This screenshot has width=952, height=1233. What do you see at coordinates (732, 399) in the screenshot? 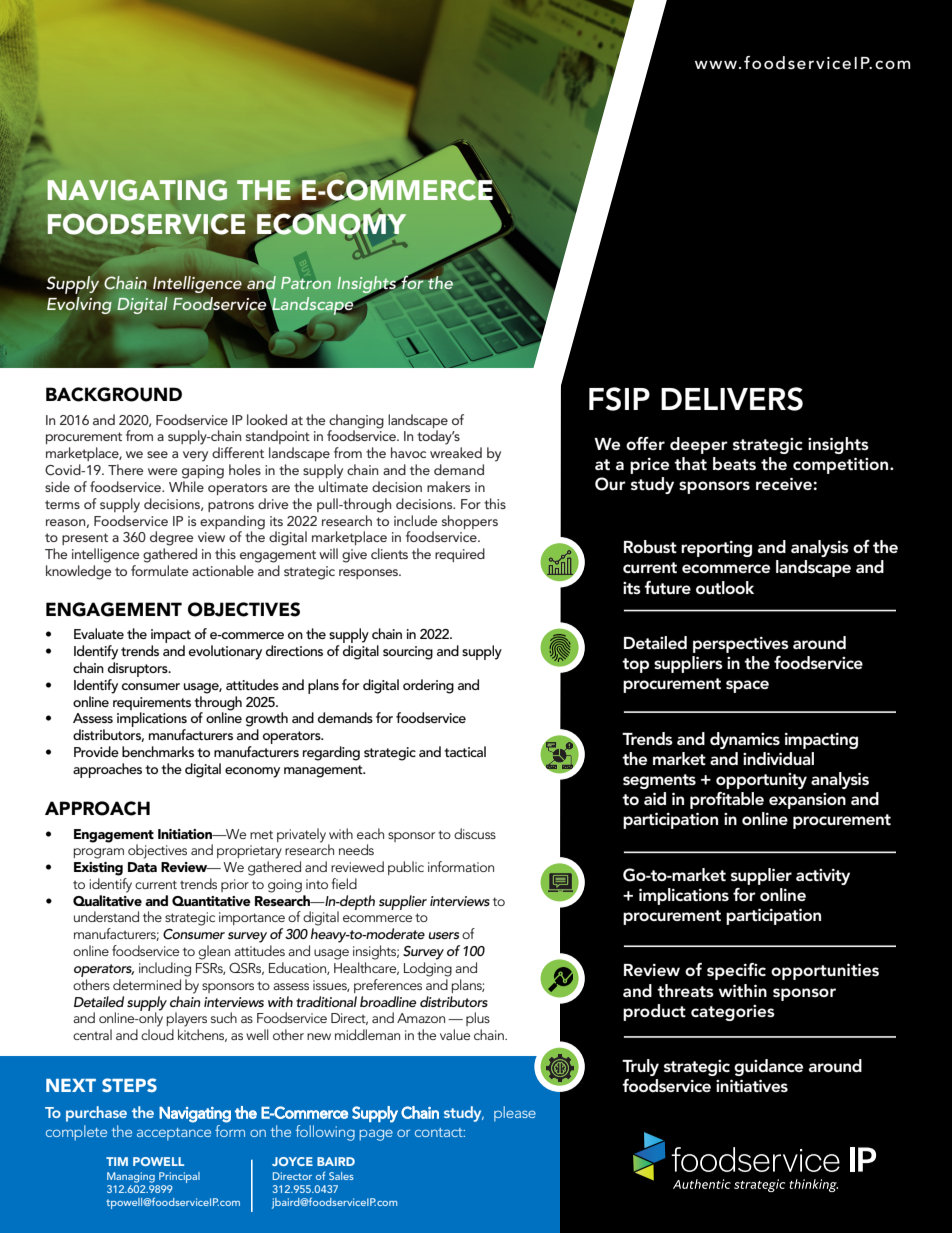
I see `DELIVERS` at bounding box center [732, 399].
